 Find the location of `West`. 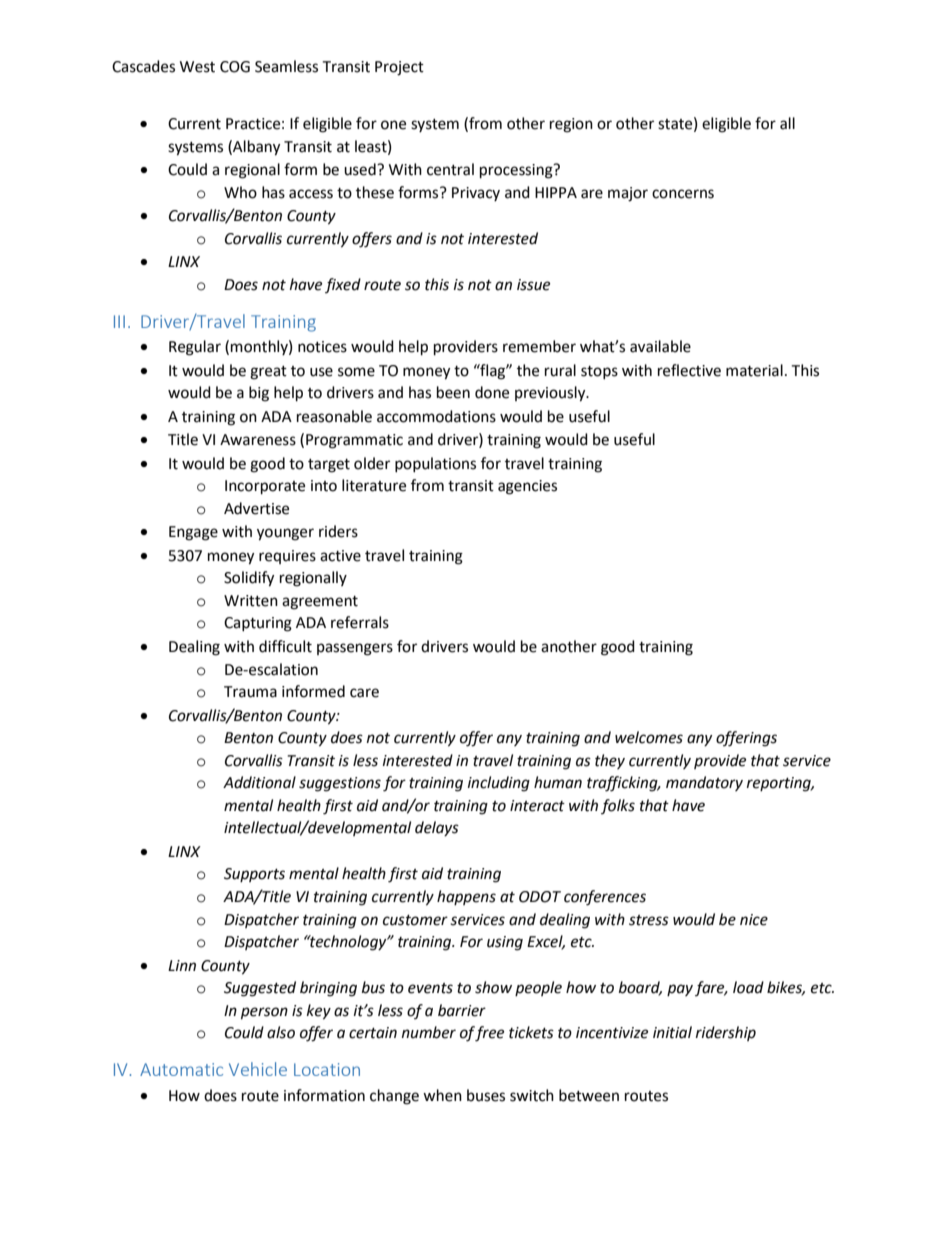

West is located at coordinates (197, 67).
